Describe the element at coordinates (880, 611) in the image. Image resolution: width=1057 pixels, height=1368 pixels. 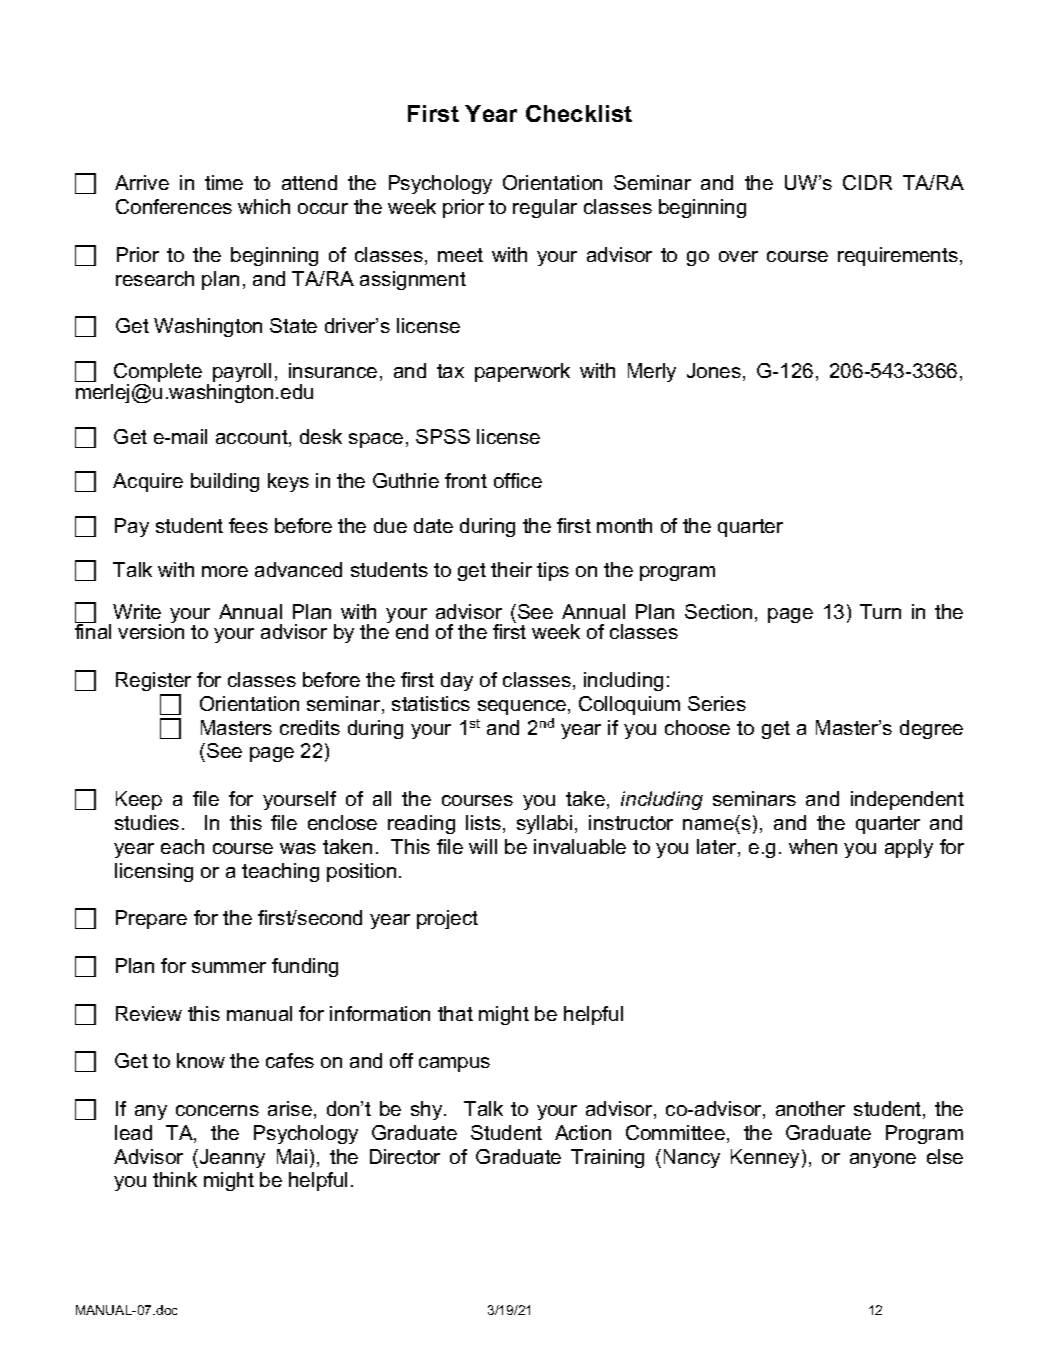
I see `Turn` at that location.
